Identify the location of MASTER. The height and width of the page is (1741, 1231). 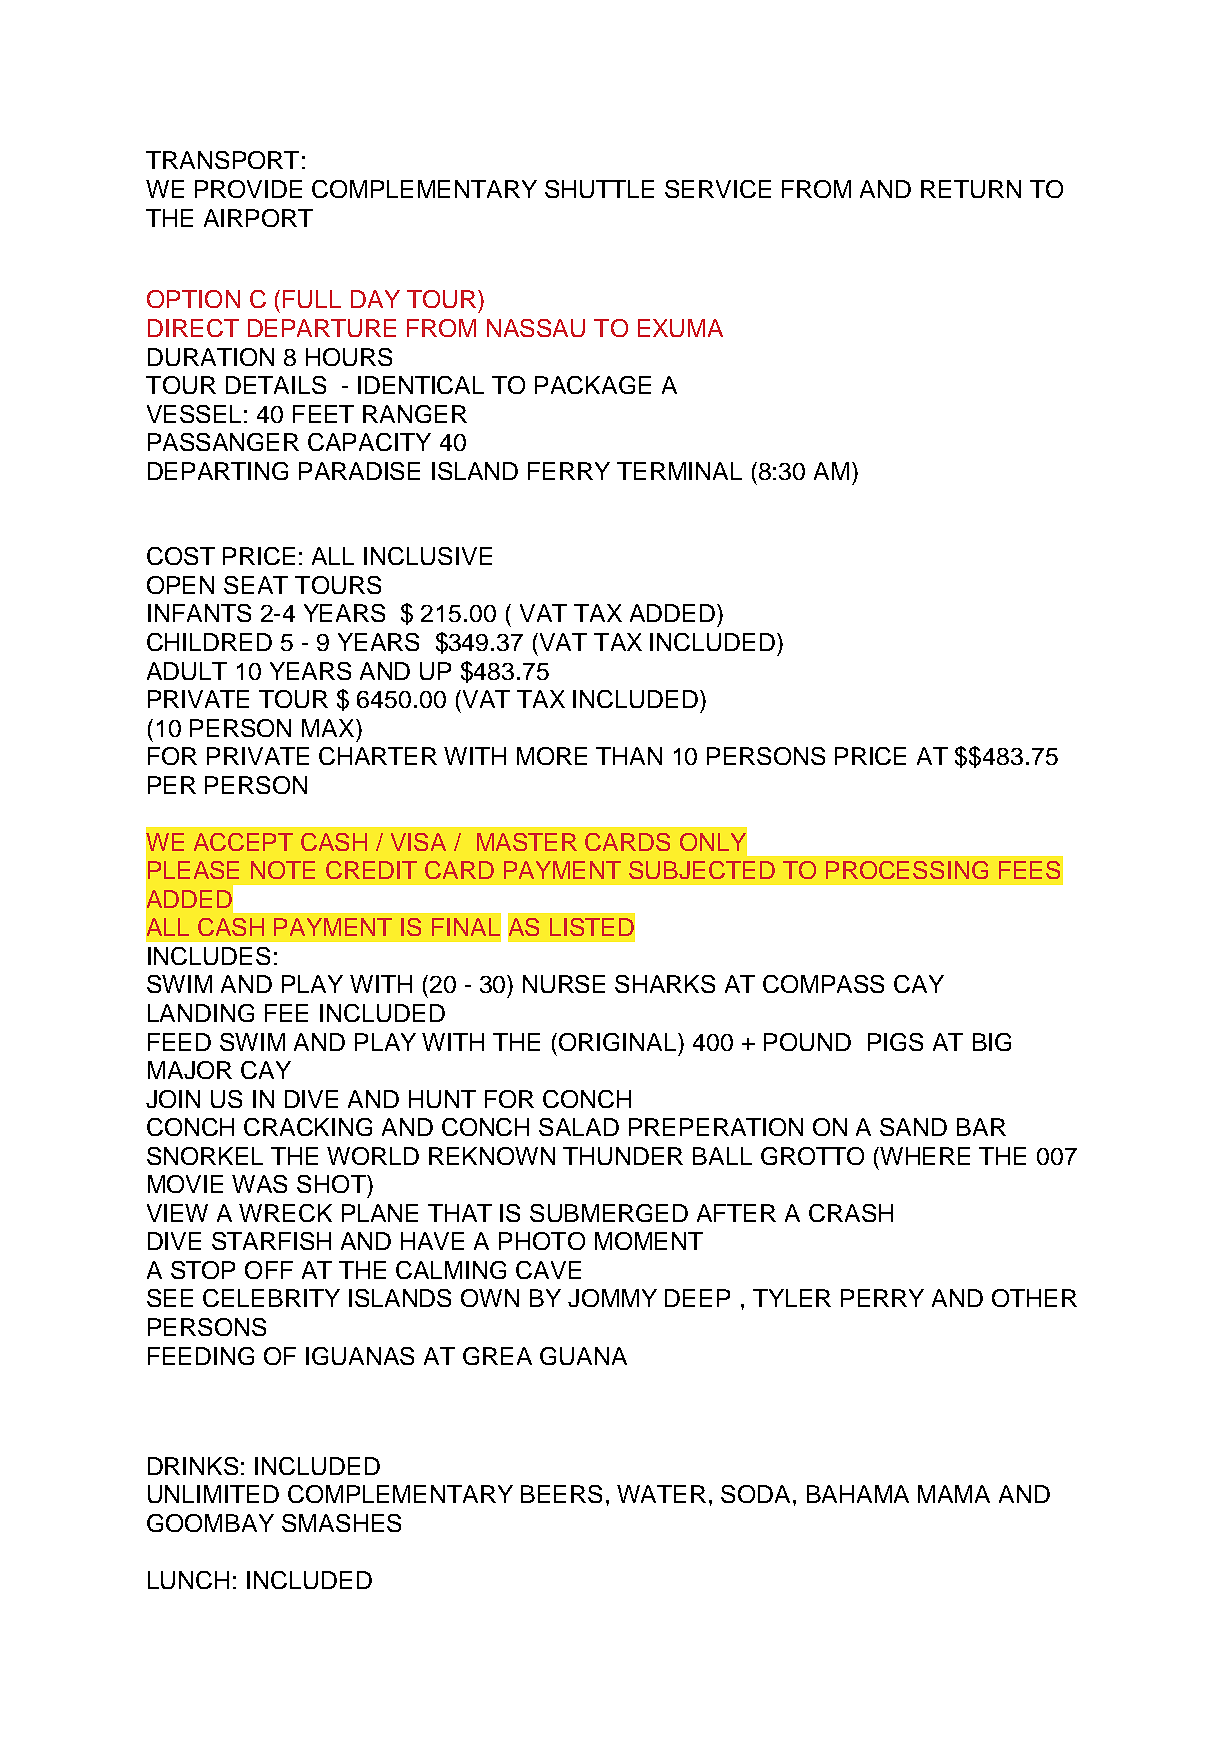
(527, 842).
